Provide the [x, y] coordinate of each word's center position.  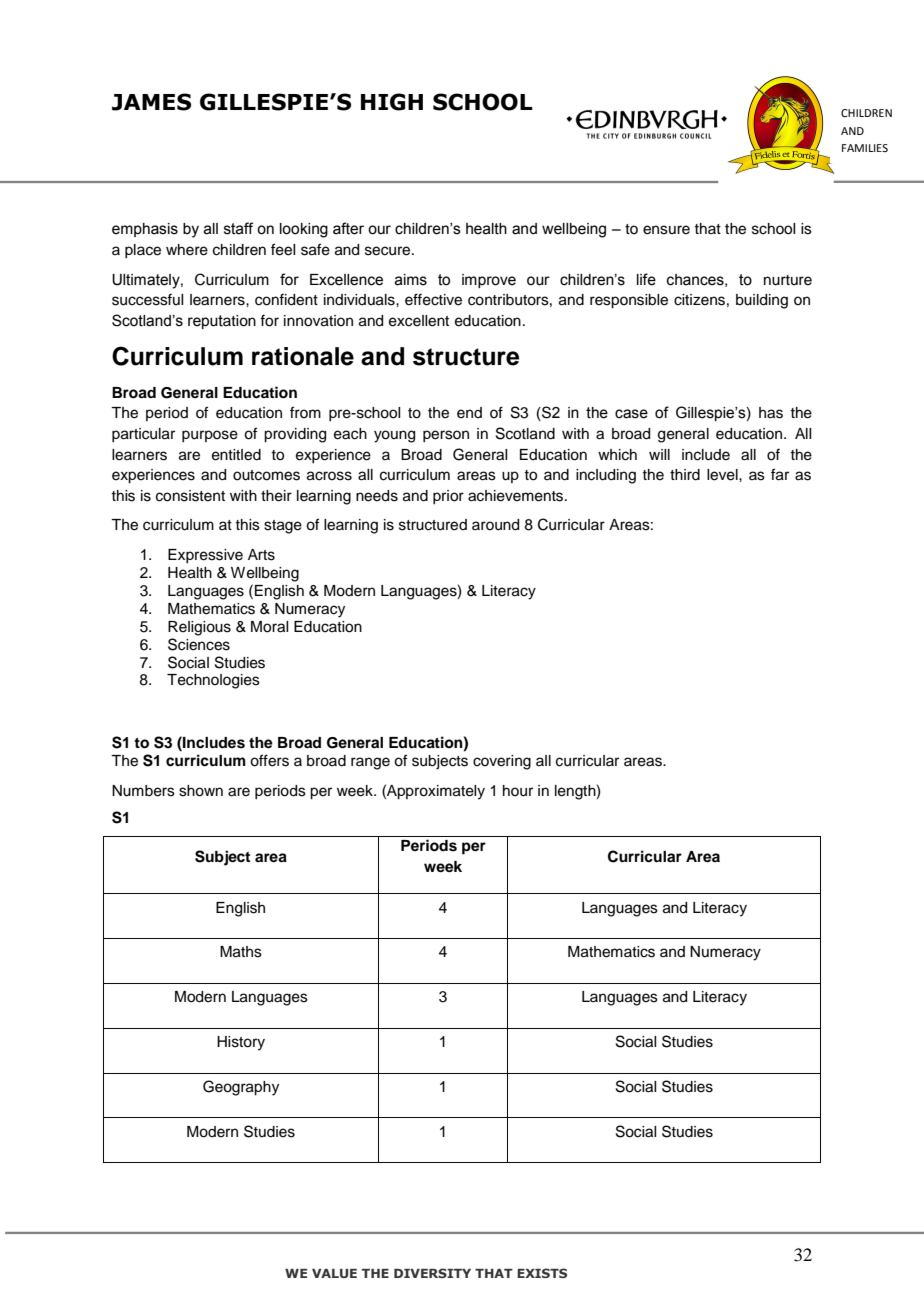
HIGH [392, 102]
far [780, 474]
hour [518, 791]
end [469, 413]
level [723, 475]
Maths [241, 952]
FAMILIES [865, 148]
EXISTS [542, 1273]
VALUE [334, 1273]
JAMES [151, 102]
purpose [210, 436]
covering [502, 762]
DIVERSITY [432, 1273]
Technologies [213, 681]
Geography [241, 1088]
